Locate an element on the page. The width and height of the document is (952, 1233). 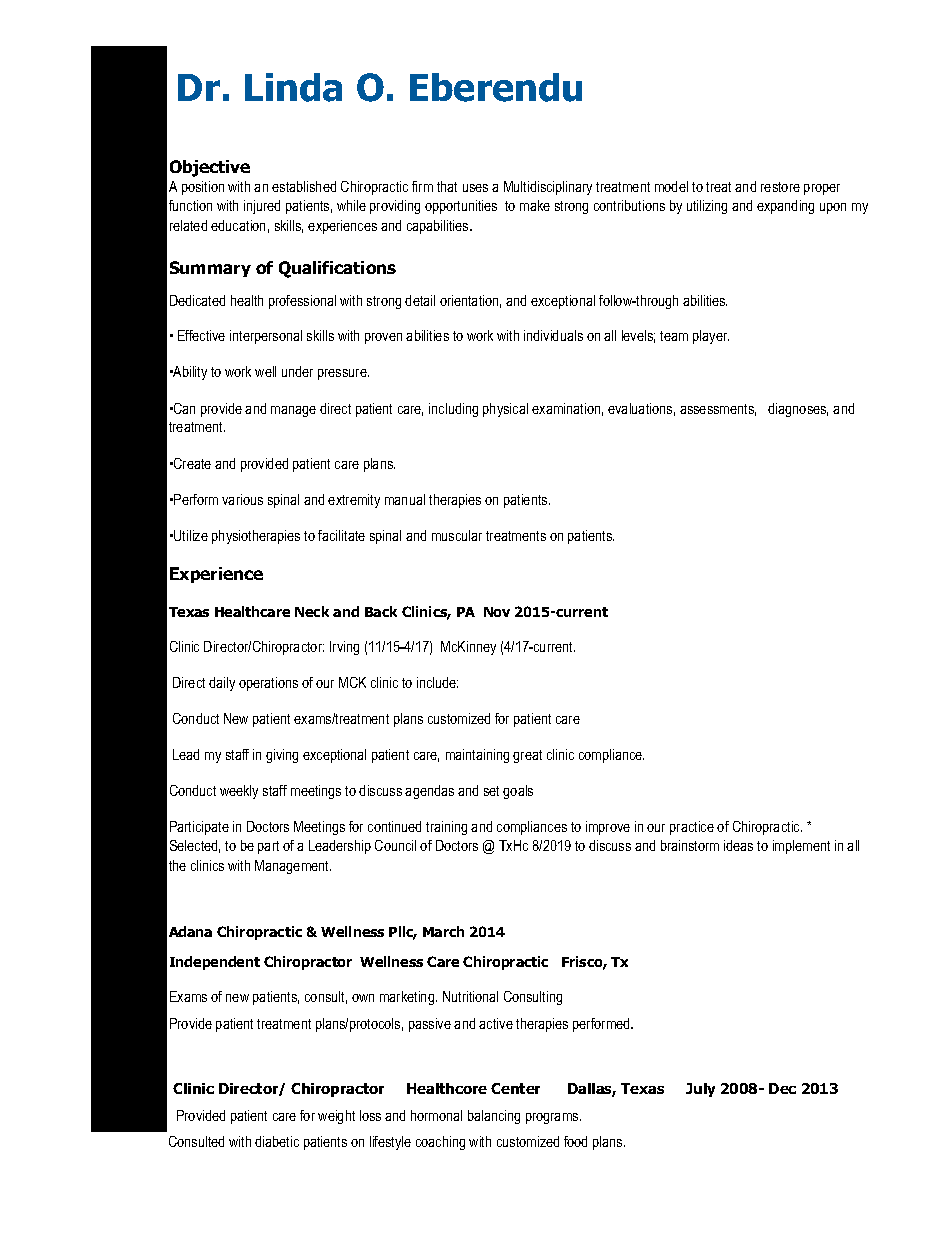
physical is located at coordinates (505, 410).
